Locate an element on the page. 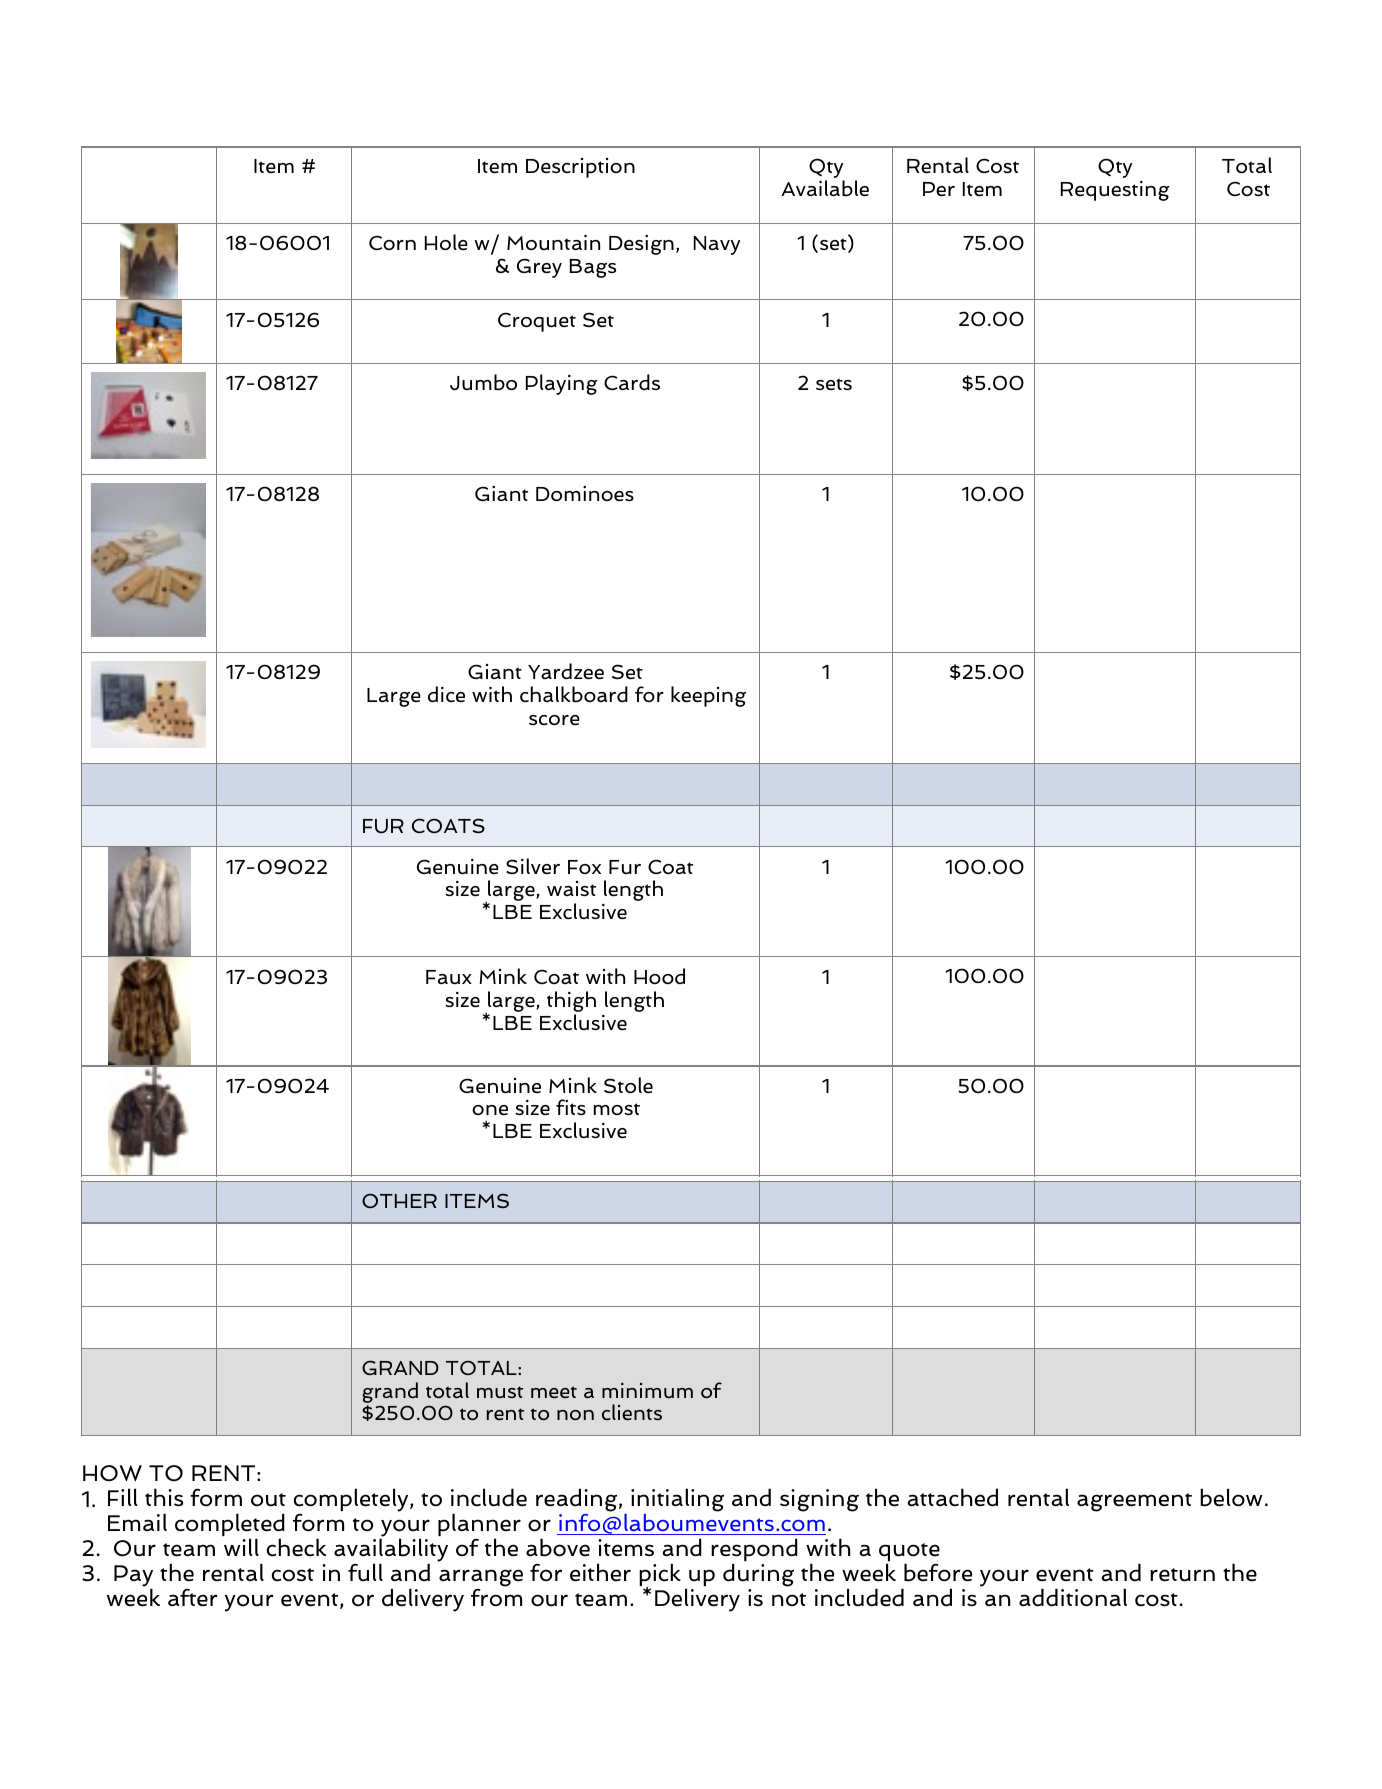 The width and height of the page is (1382, 1789). Fox is located at coordinates (584, 867).
